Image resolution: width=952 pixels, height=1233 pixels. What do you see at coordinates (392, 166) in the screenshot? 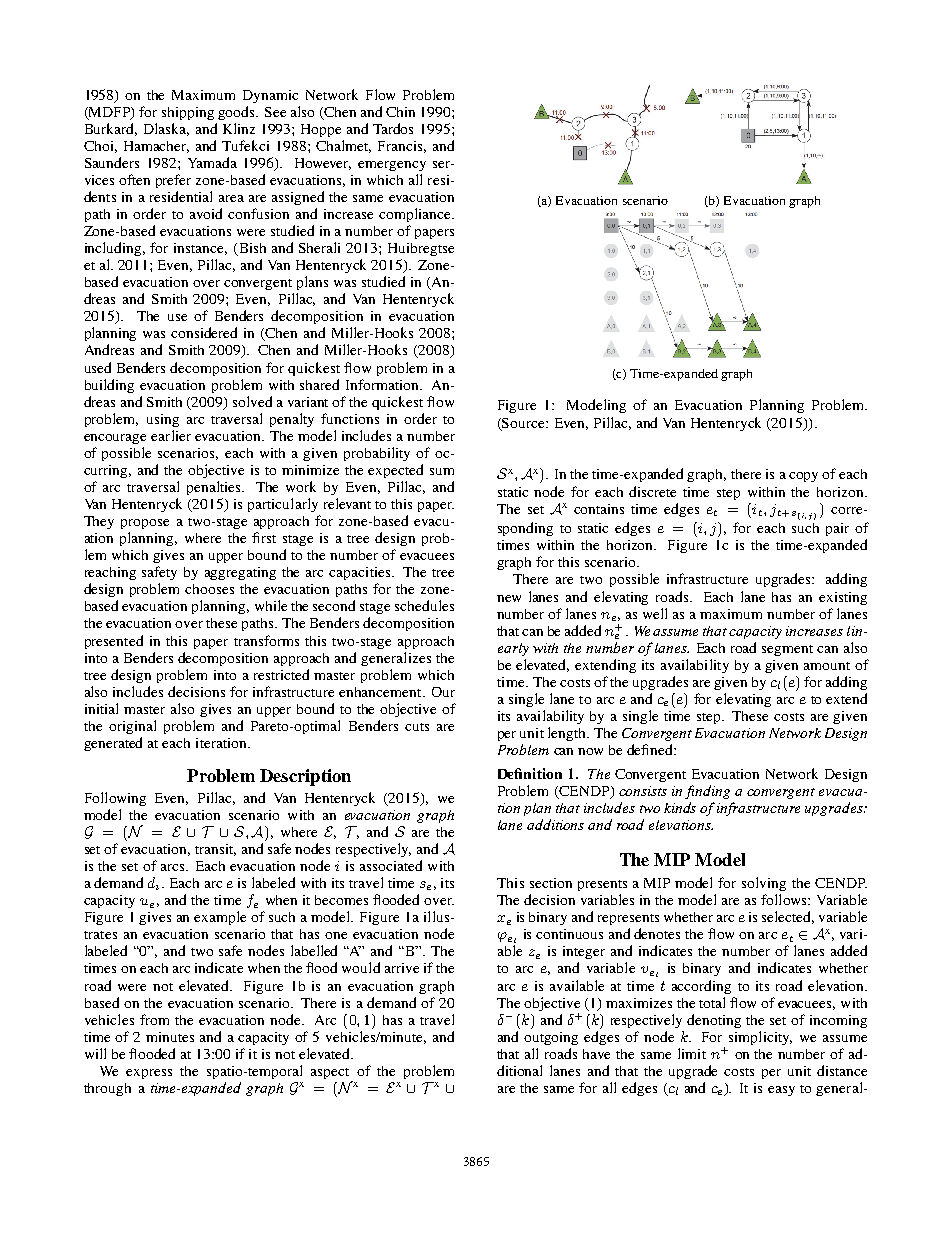
I see `emergency` at bounding box center [392, 166].
